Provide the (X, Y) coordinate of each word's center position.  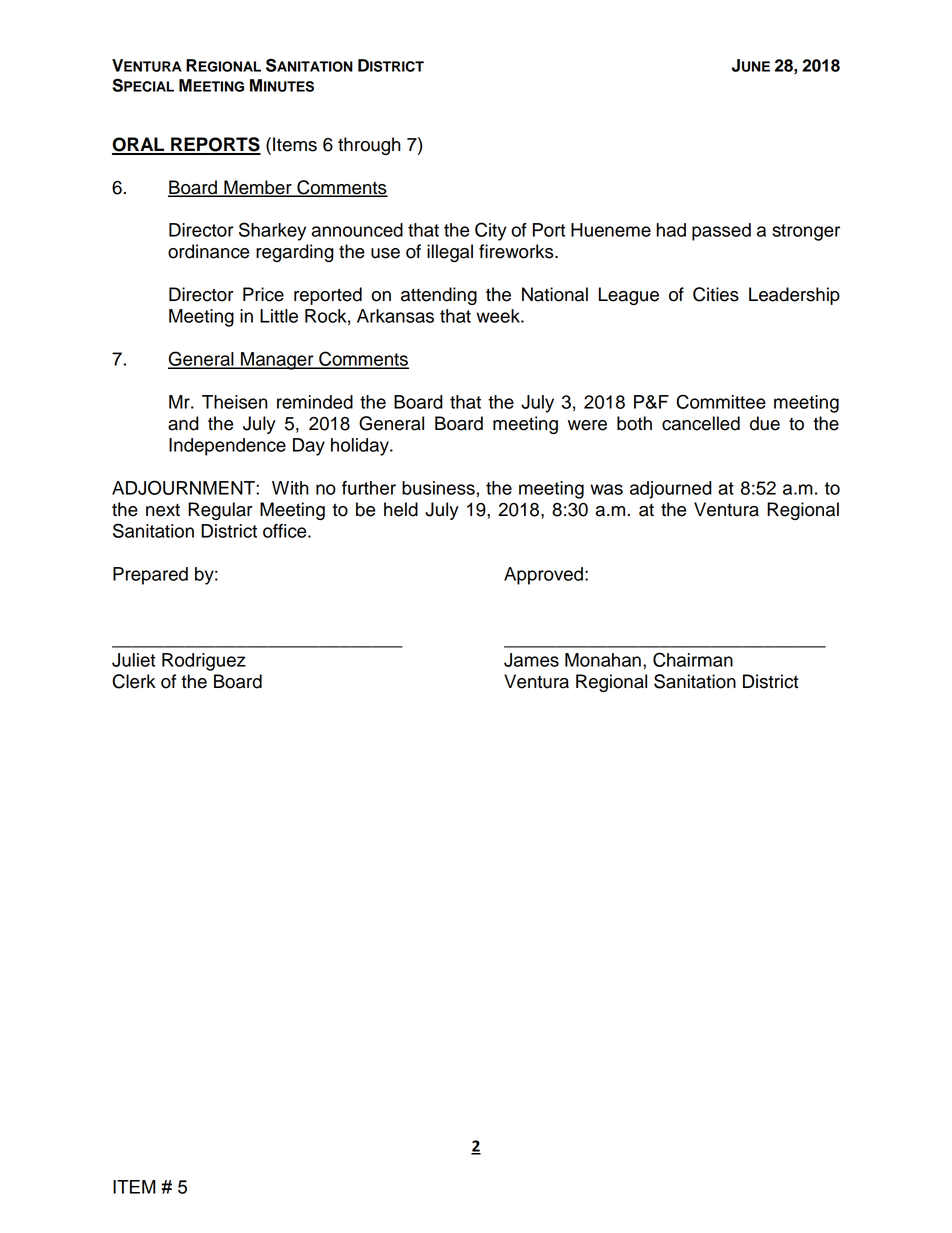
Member (258, 188)
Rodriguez (204, 662)
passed (721, 232)
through (369, 146)
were (587, 425)
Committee (721, 401)
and (183, 423)
